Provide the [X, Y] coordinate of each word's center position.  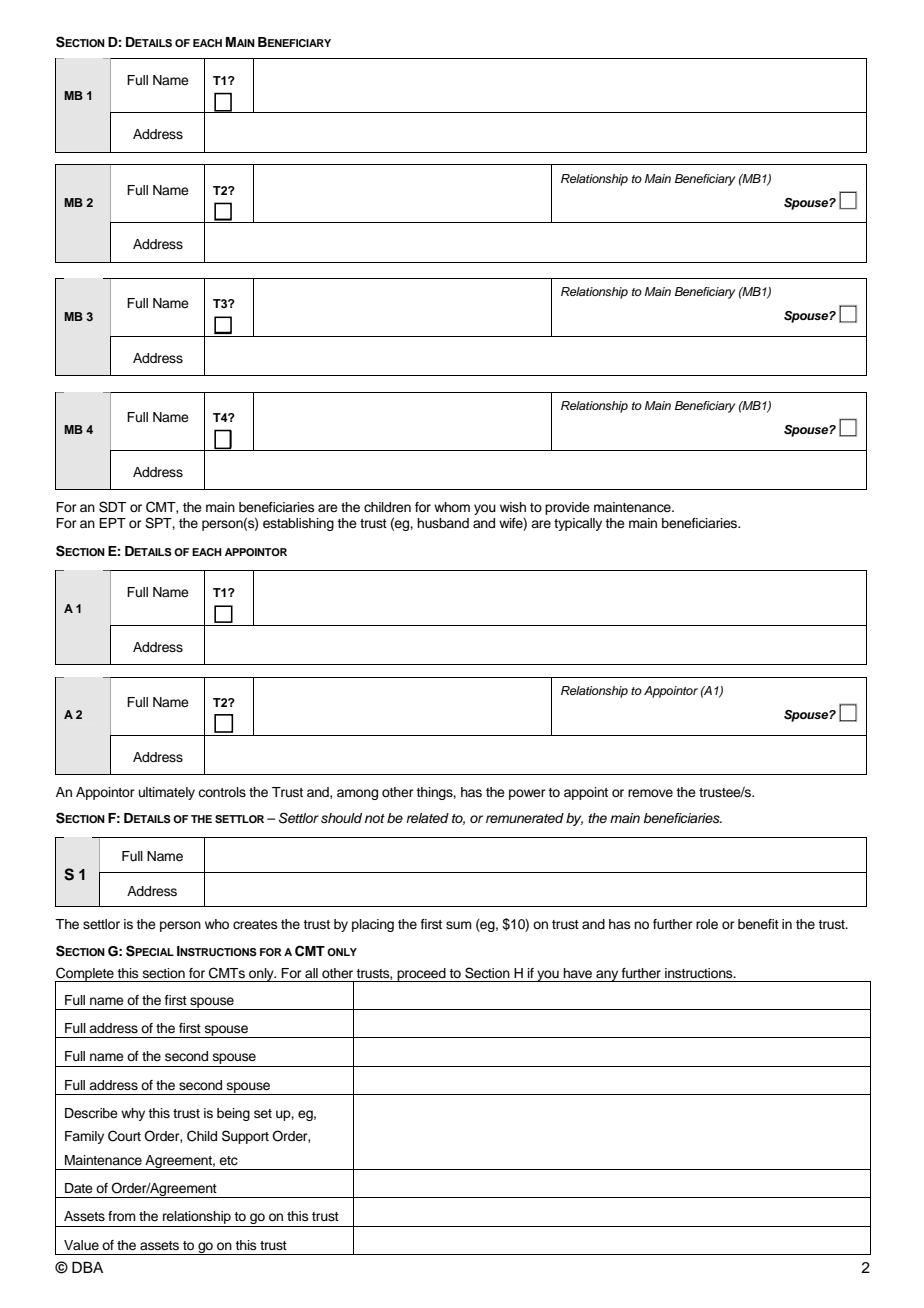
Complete [85, 975]
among [357, 794]
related [427, 818]
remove [650, 793]
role [707, 924]
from [122, 1216]
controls [222, 792]
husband [443, 523]
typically [578, 524]
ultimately [167, 793]
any [607, 976]
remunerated [525, 818]
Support [245, 1137]
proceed [421, 975]
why [133, 1114]
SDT [112, 507]
